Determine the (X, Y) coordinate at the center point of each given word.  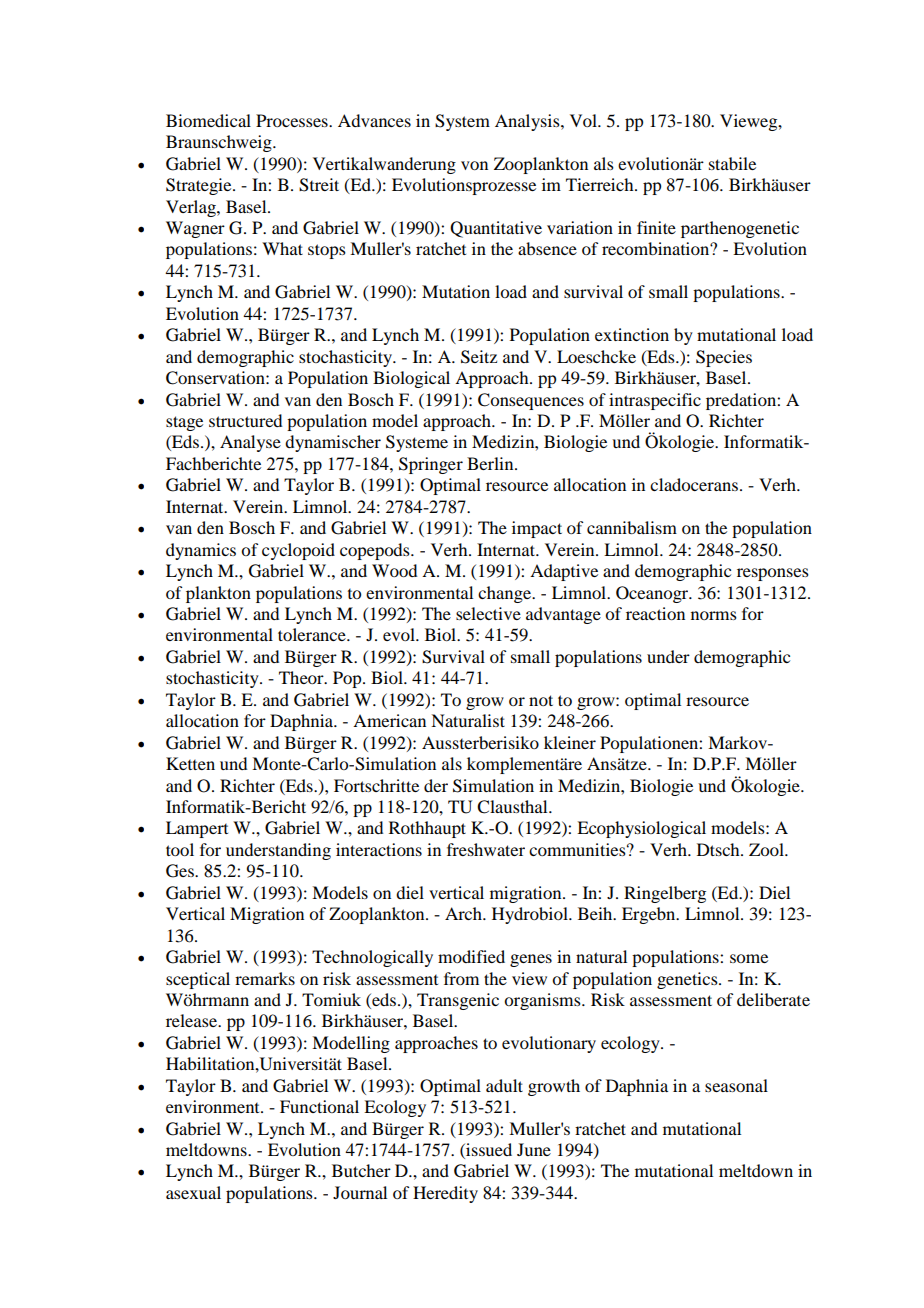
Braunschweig (220, 143)
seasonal (736, 1085)
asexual (193, 1192)
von (474, 165)
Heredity (445, 1194)
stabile (732, 163)
